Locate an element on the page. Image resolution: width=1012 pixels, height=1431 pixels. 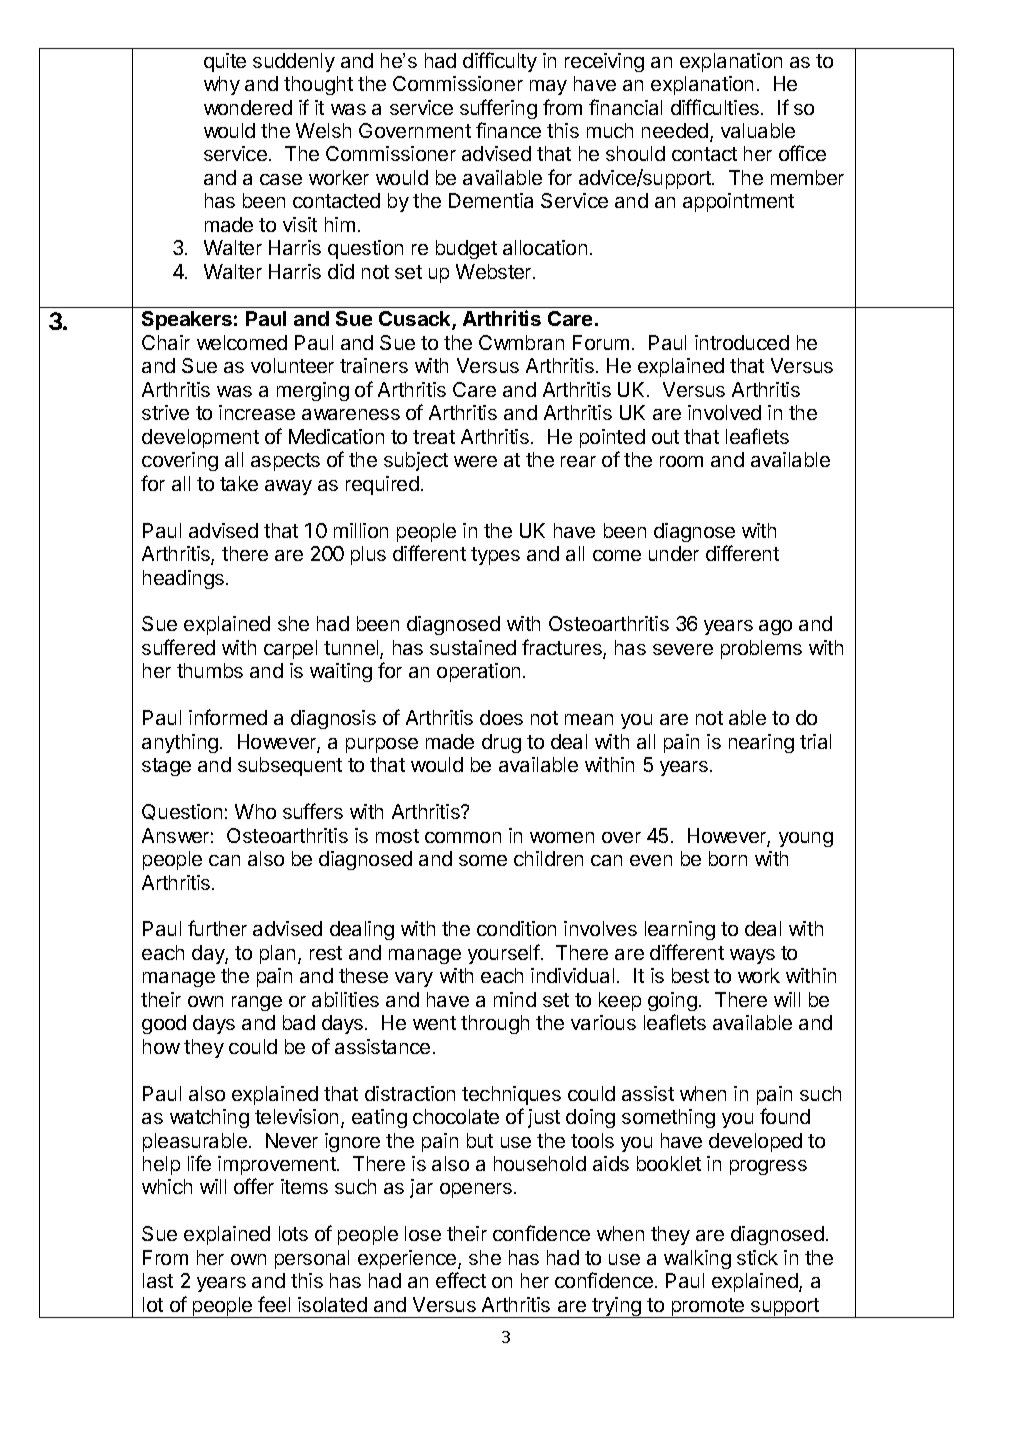
thumbs is located at coordinates (210, 670).
